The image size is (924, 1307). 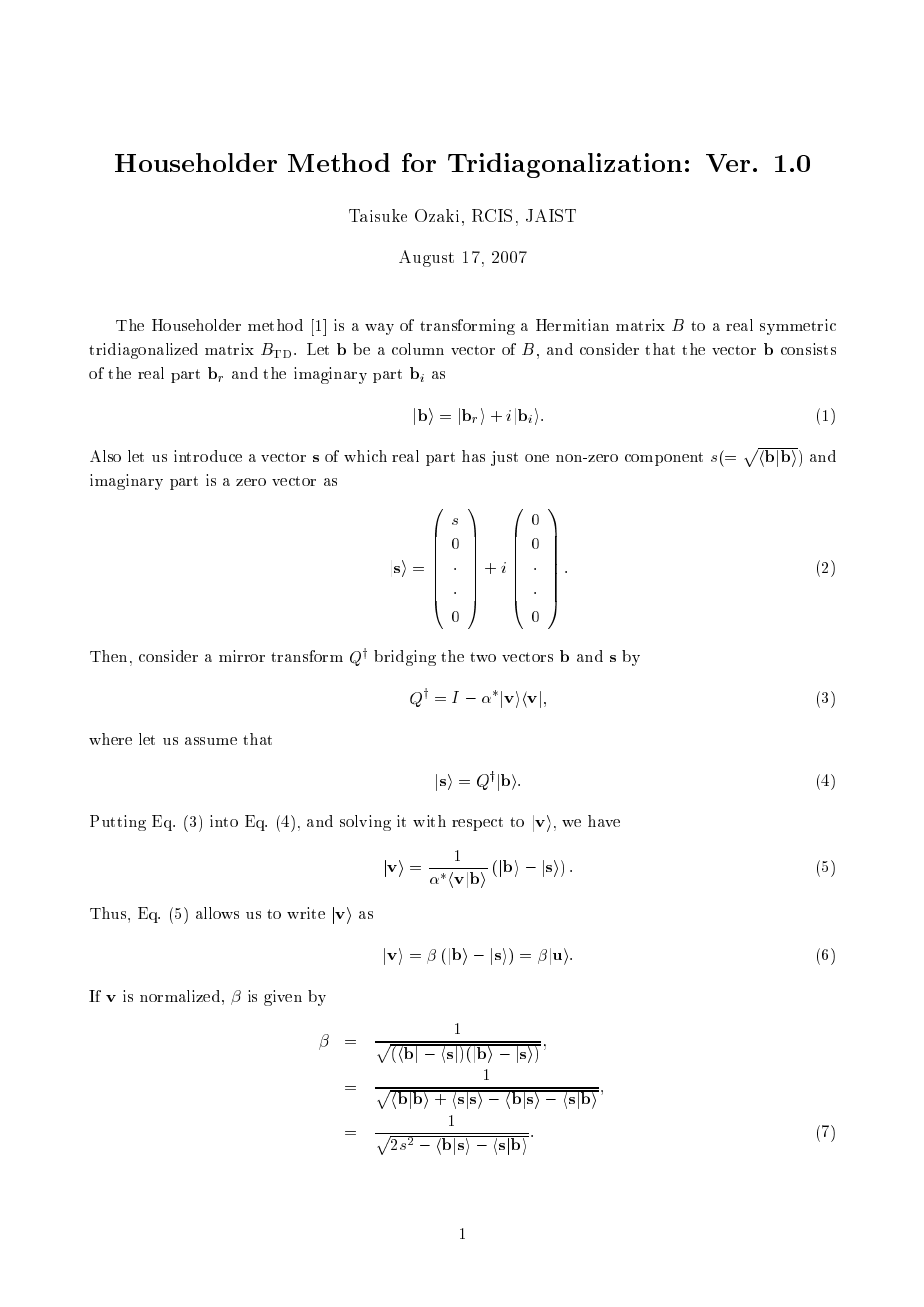 What do you see at coordinates (405, 658) in the document?
I see `bridging` at bounding box center [405, 658].
